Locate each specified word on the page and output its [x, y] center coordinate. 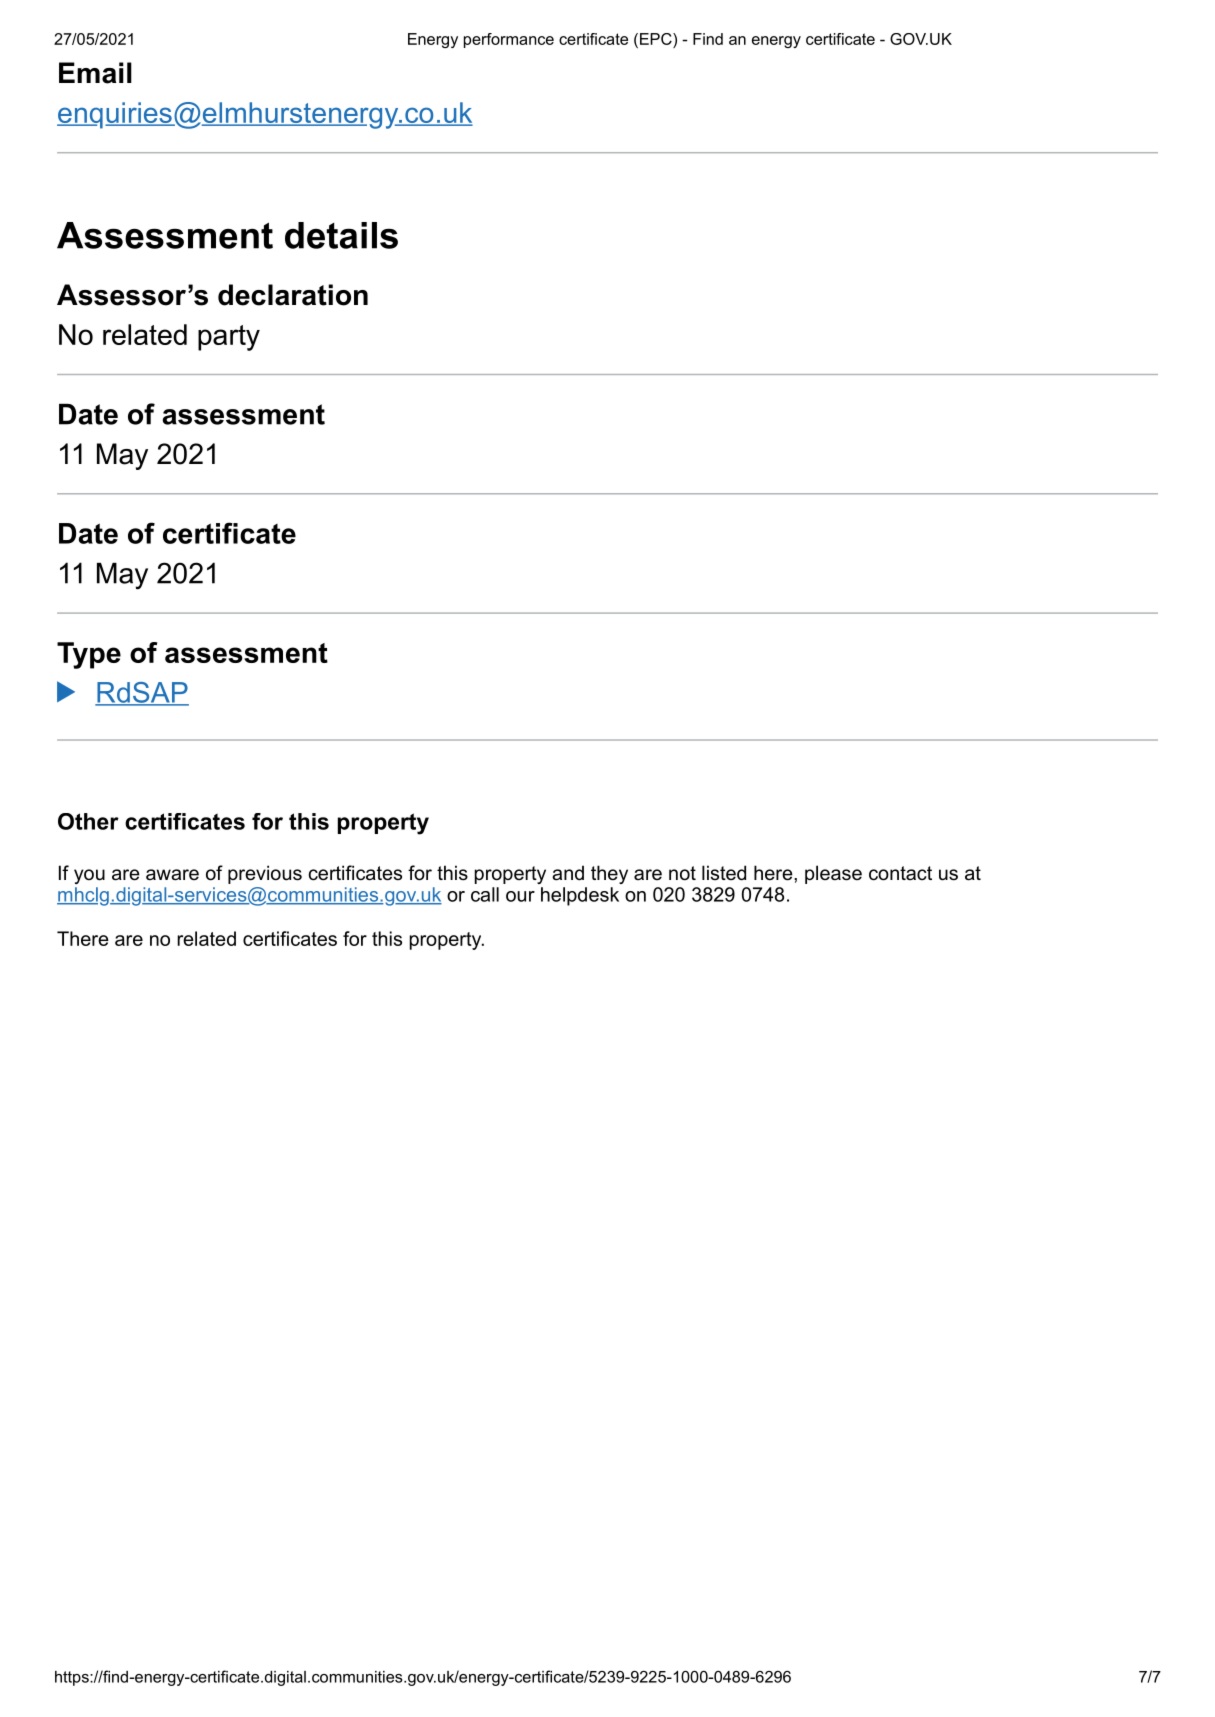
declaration [293, 295]
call [485, 894]
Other [88, 821]
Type [89, 655]
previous [265, 874]
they [609, 874]
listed [724, 873]
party [229, 338]
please [833, 874]
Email [95, 73]
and [568, 873]
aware [172, 875]
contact [900, 873]
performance [509, 40]
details [341, 235]
